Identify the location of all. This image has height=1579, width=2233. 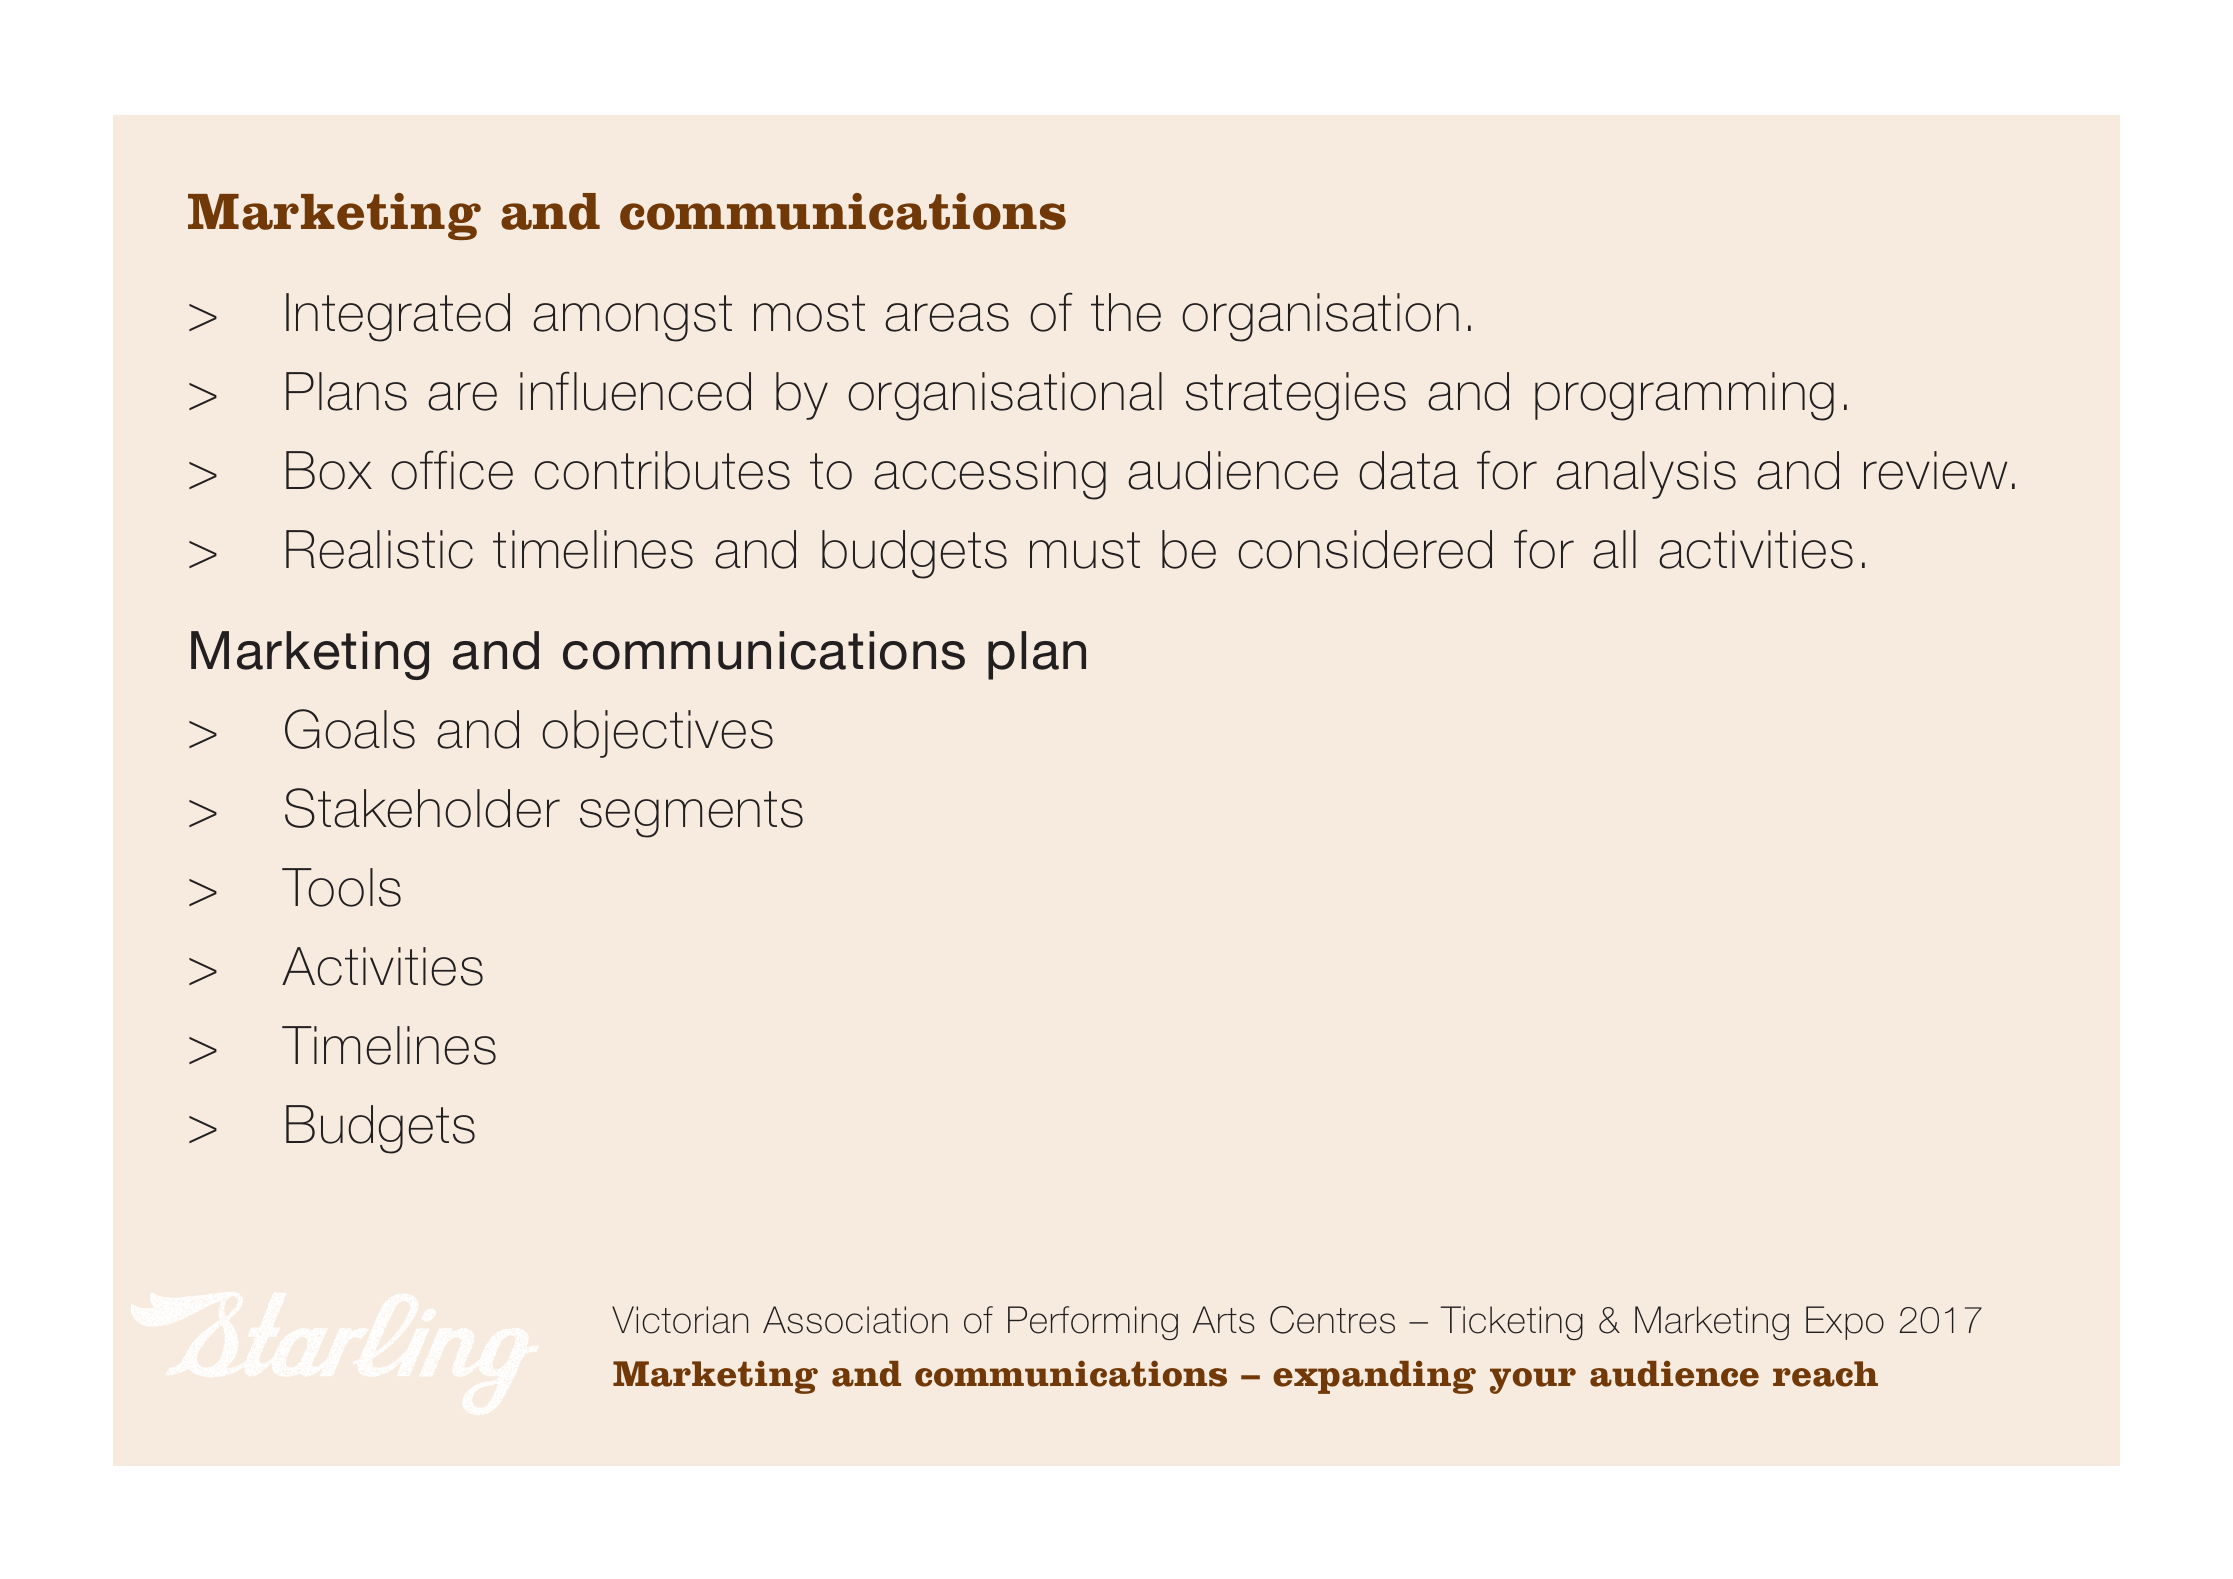
(1614, 549).
